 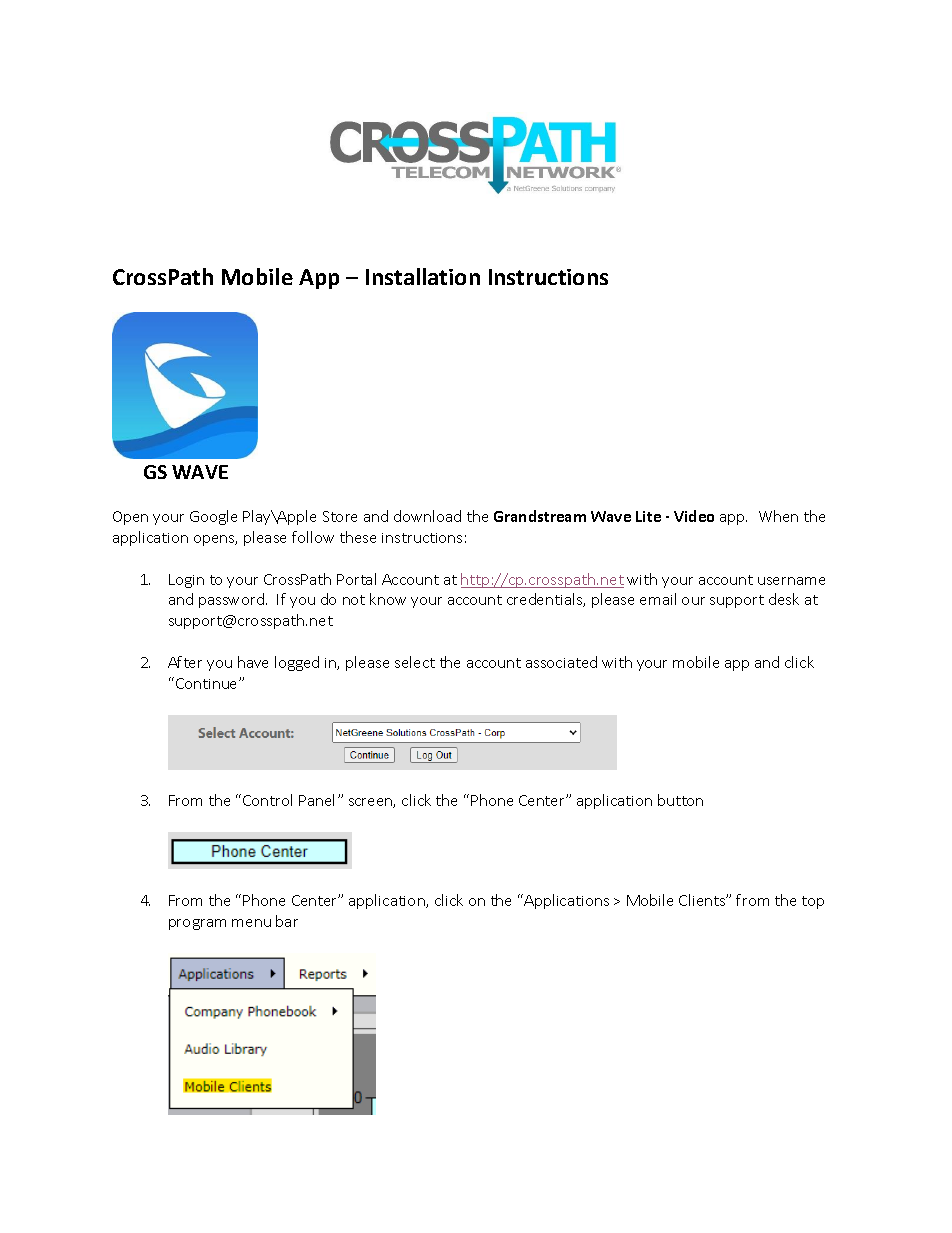 I want to click on Installation, so click(x=423, y=276).
